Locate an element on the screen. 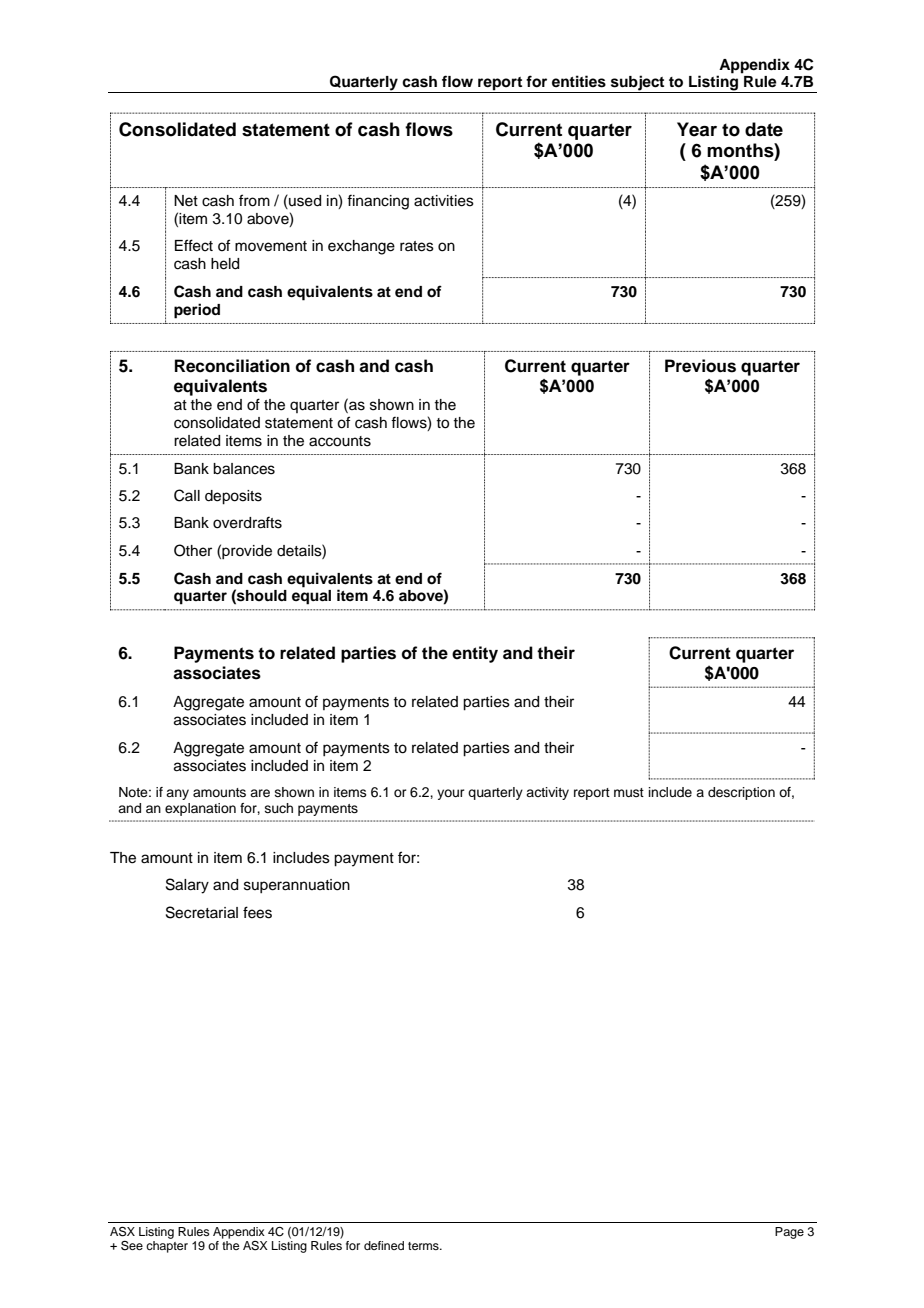 The height and width of the screenshot is (1308, 924). Call is located at coordinates (187, 495).
